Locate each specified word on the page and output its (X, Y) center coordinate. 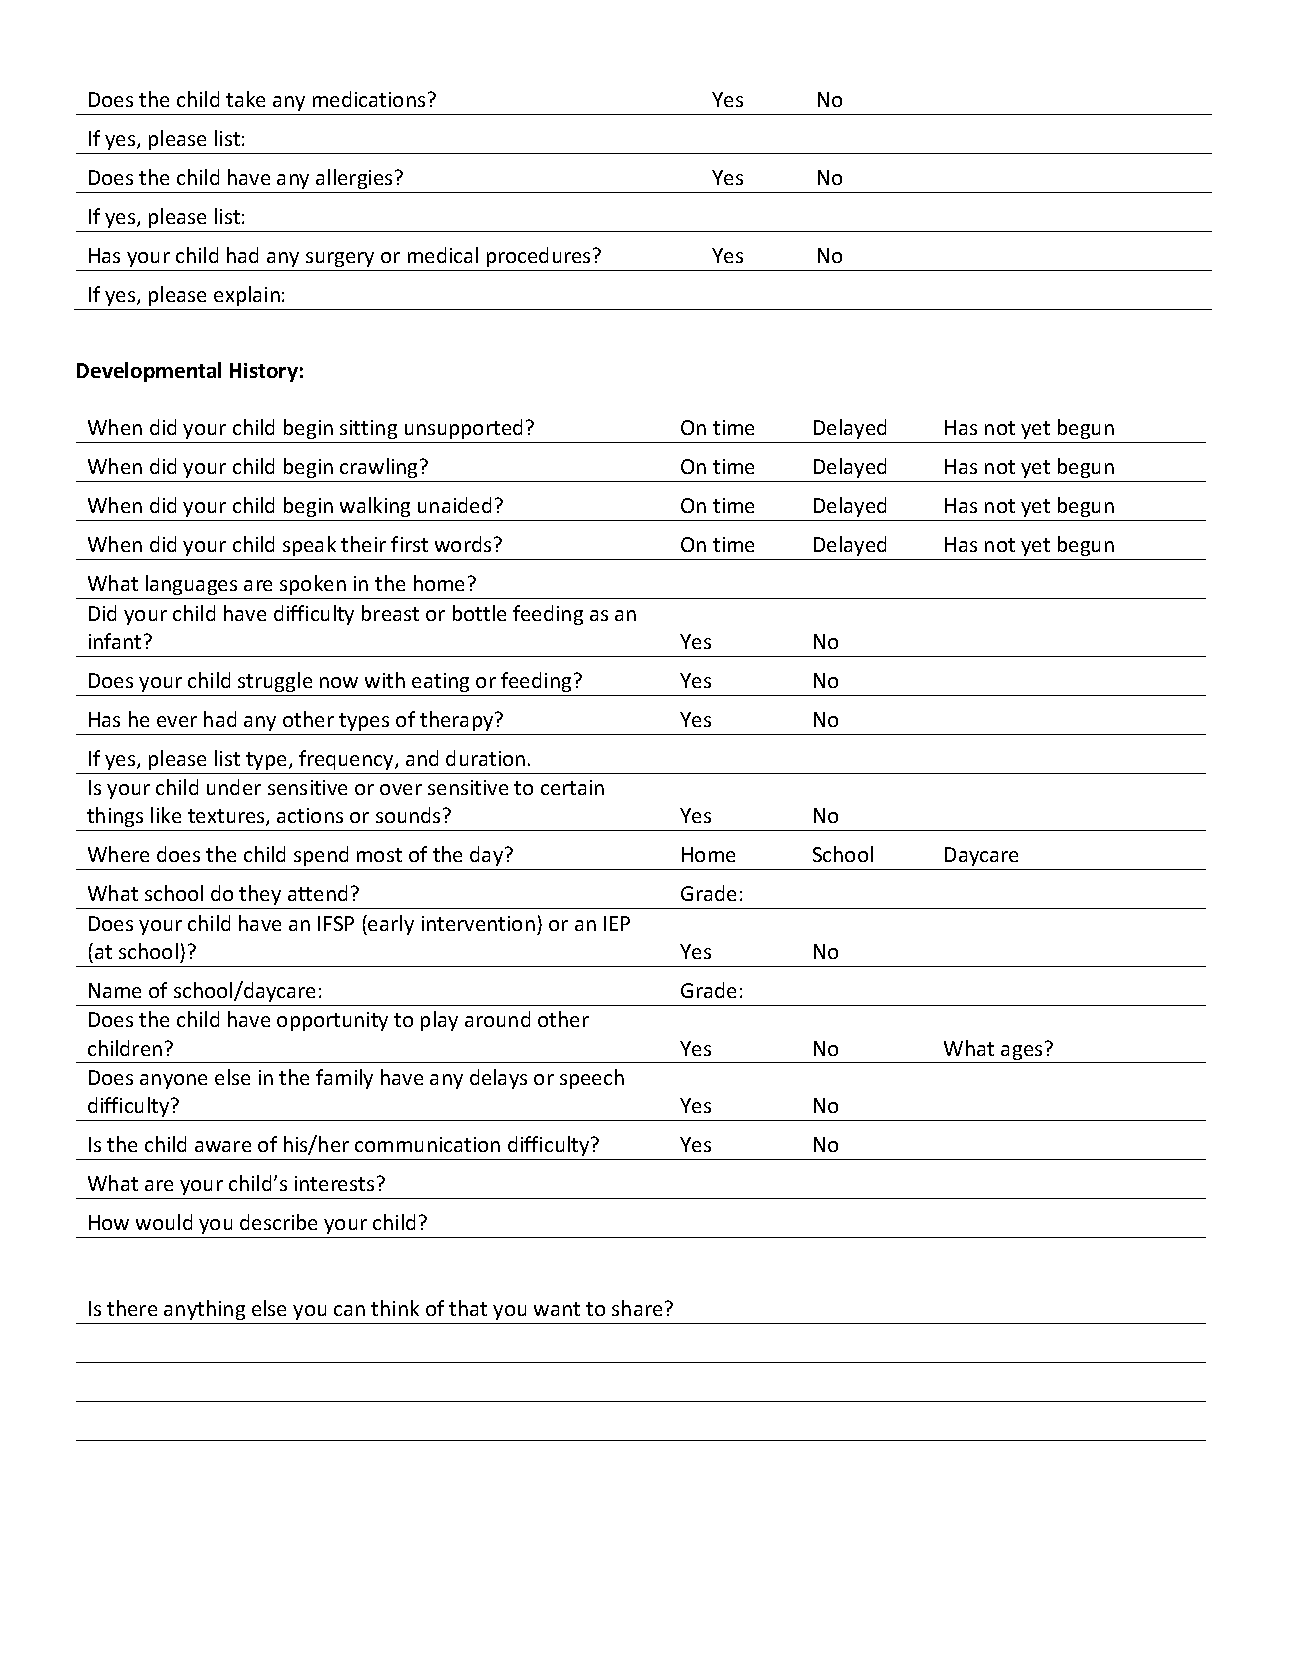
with (385, 680)
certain (572, 787)
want (557, 1309)
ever (177, 721)
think (395, 1308)
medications (369, 99)
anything (204, 1310)
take (245, 99)
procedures (540, 257)
